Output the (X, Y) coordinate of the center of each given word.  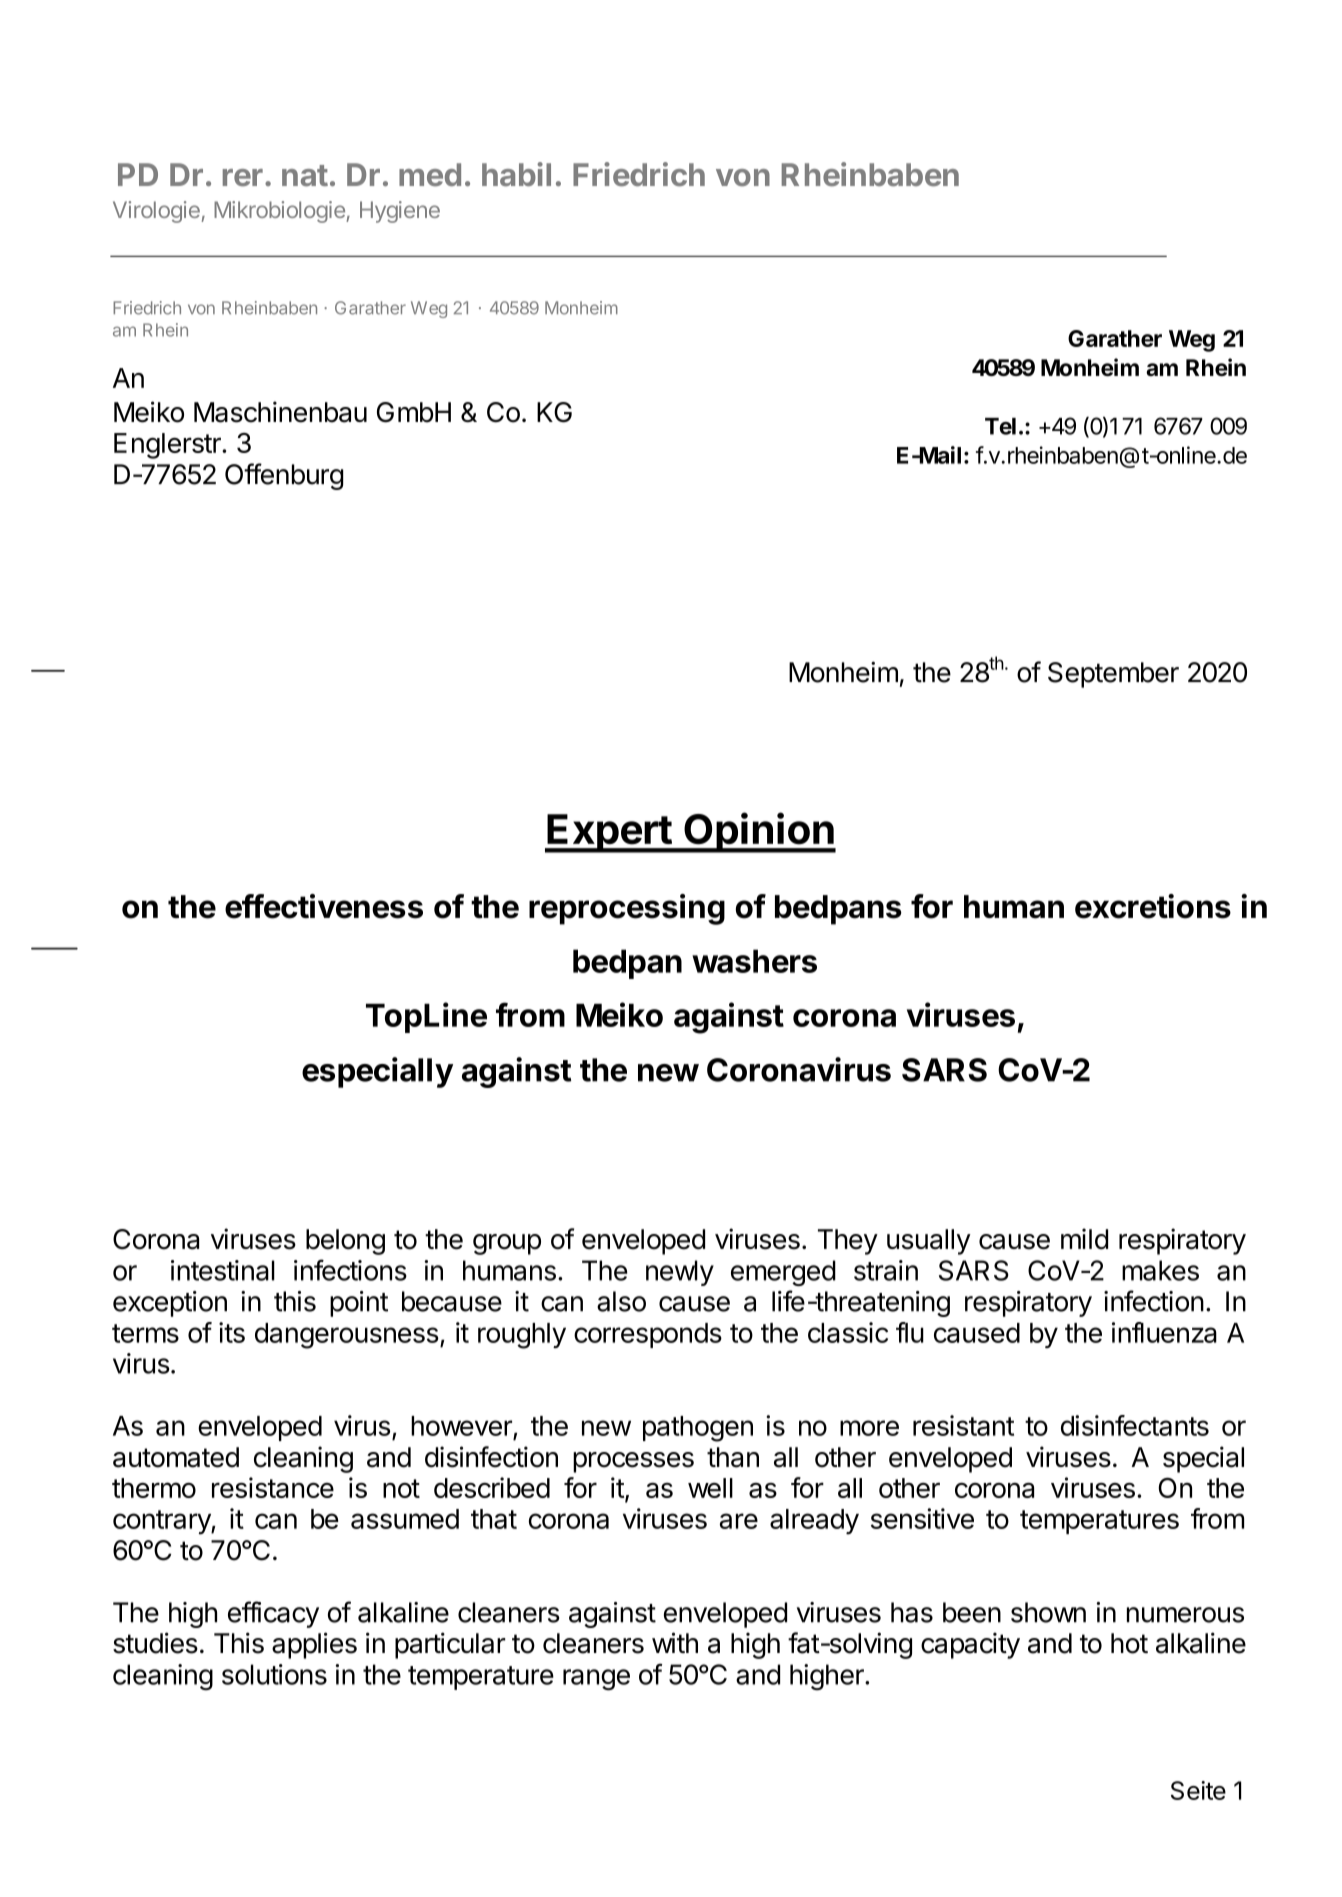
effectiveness (324, 906)
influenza (1164, 1332)
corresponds (648, 1335)
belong (345, 1242)
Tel (1000, 426)
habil (516, 174)
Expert (609, 833)
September (1113, 675)
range (596, 1680)
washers (754, 961)
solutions (274, 1674)
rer (243, 178)
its (232, 1332)
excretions (1153, 906)
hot (1129, 1643)
